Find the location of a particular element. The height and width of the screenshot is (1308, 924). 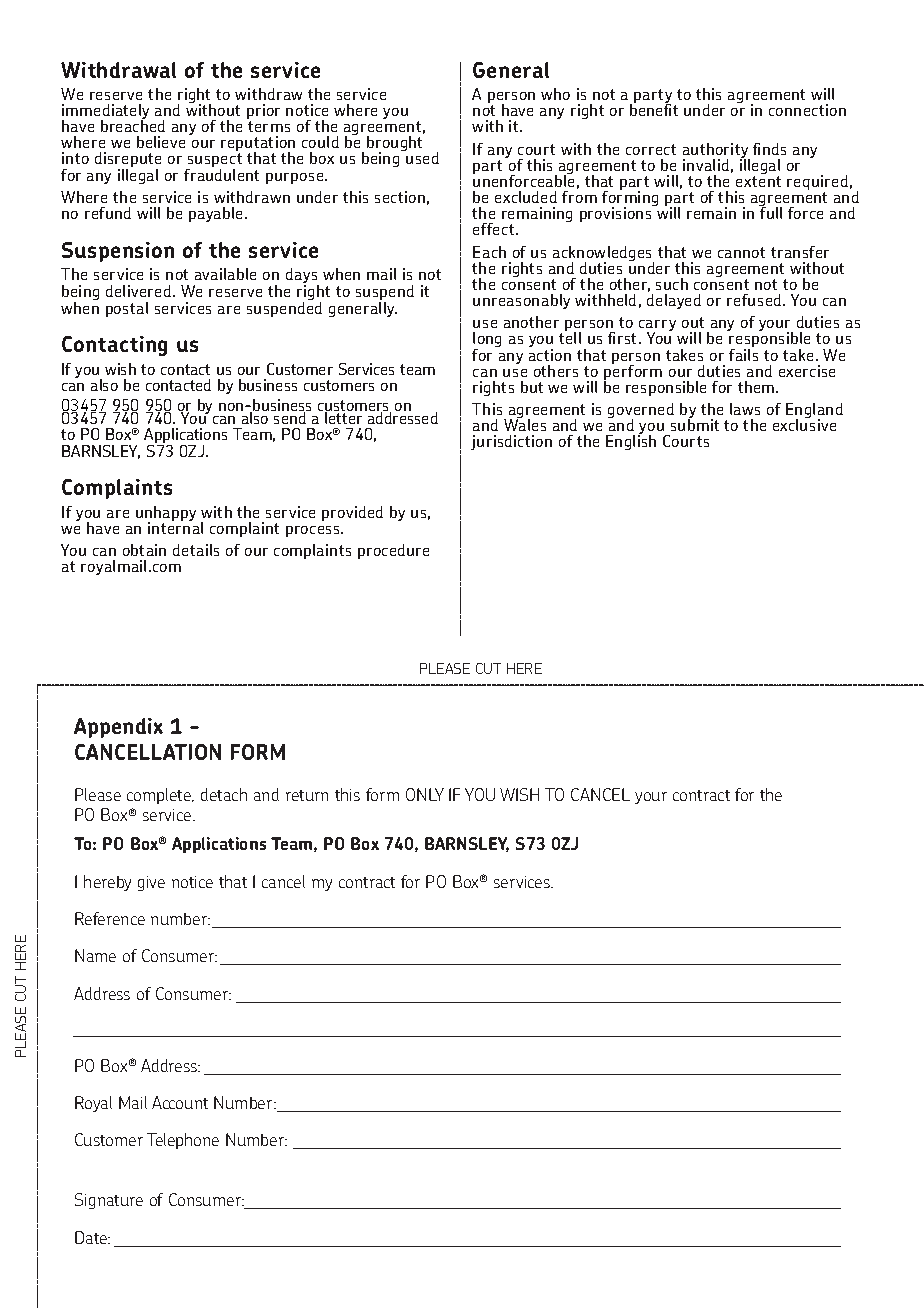

Appendix is located at coordinates (118, 728).
